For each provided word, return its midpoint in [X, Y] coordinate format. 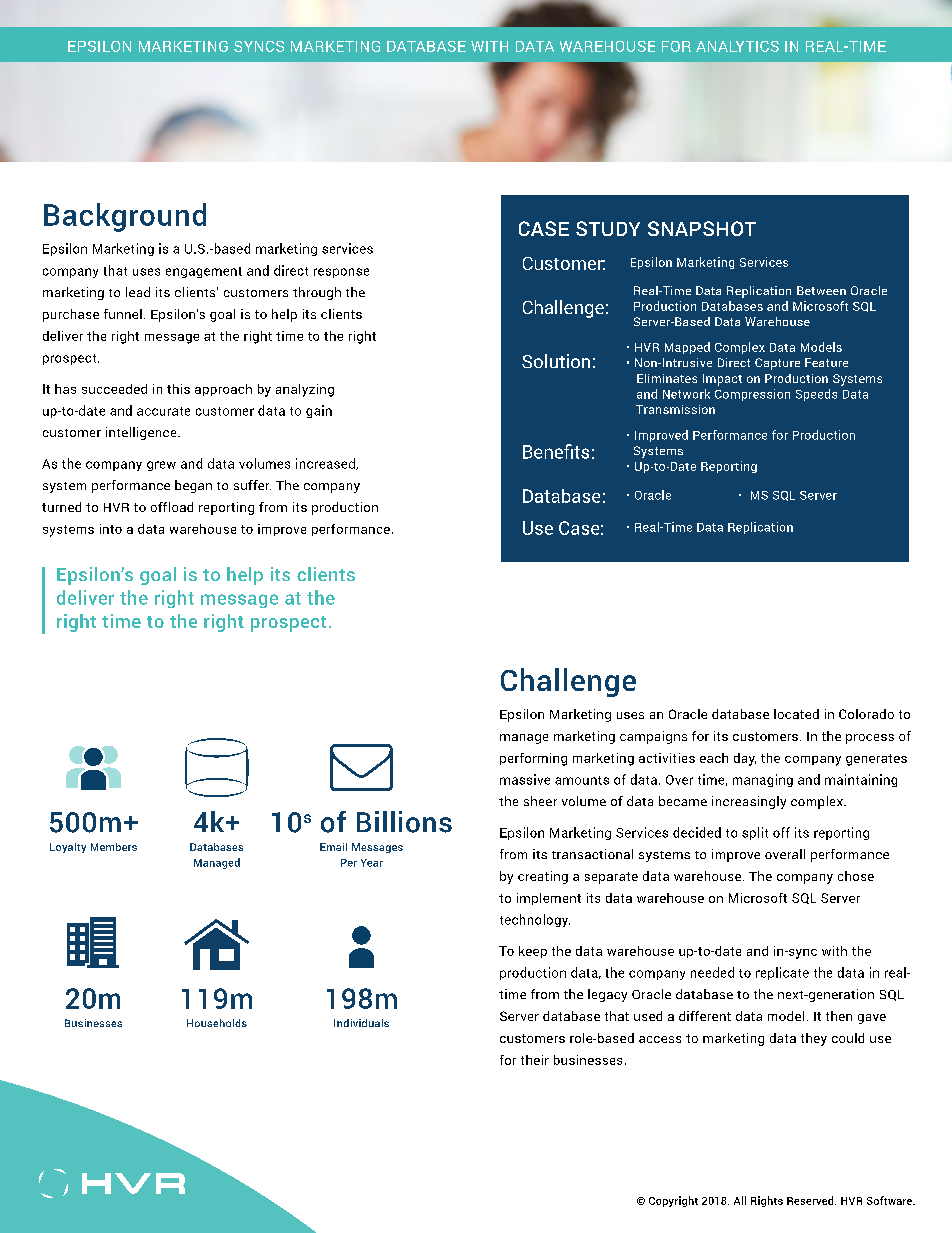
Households [217, 1023]
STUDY [608, 228]
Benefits [556, 451]
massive [525, 779]
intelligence [142, 433]
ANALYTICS [737, 46]
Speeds [816, 395]
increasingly [749, 802]
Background [125, 217]
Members [114, 847]
